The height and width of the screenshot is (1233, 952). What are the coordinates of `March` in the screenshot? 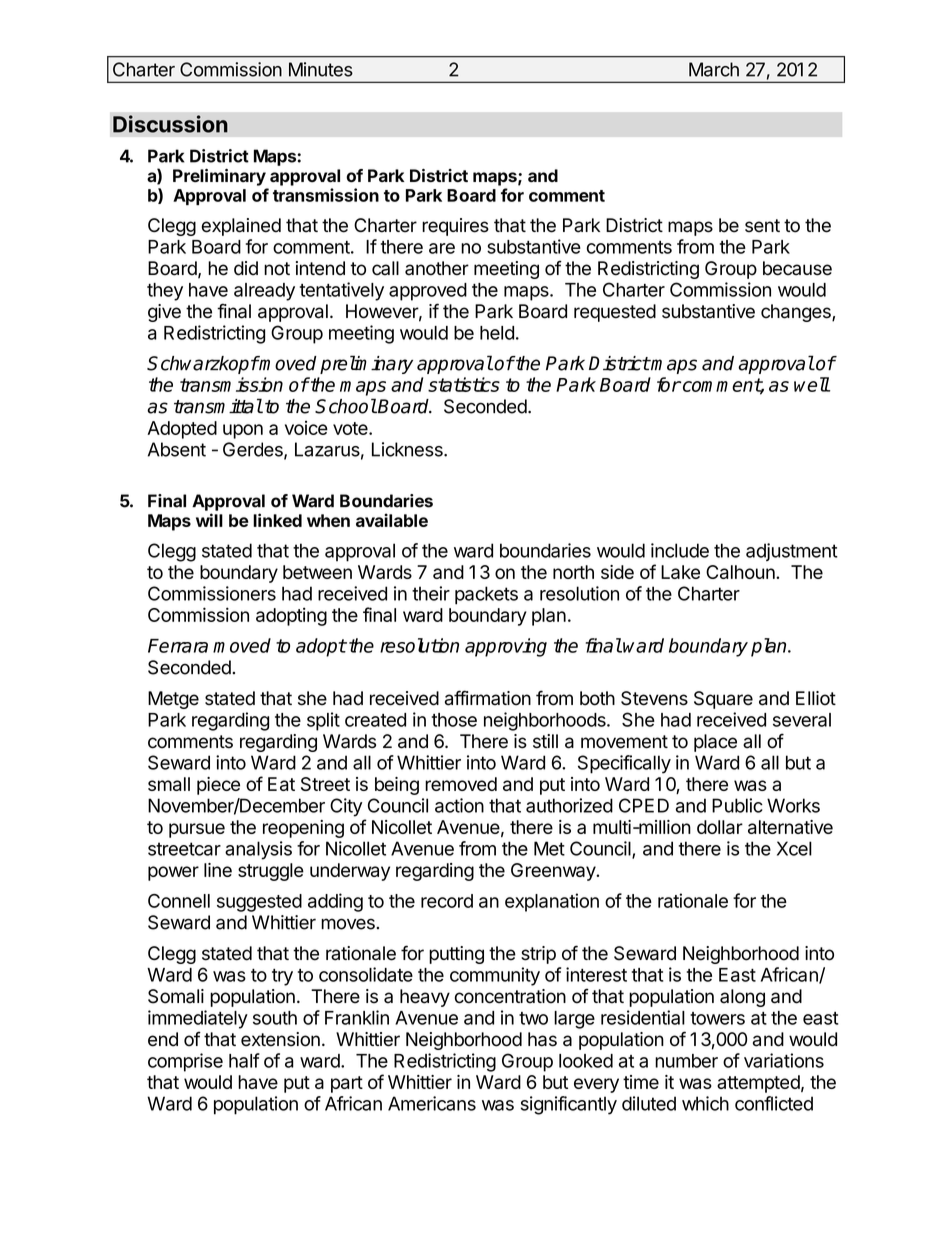 It's located at (714, 69).
